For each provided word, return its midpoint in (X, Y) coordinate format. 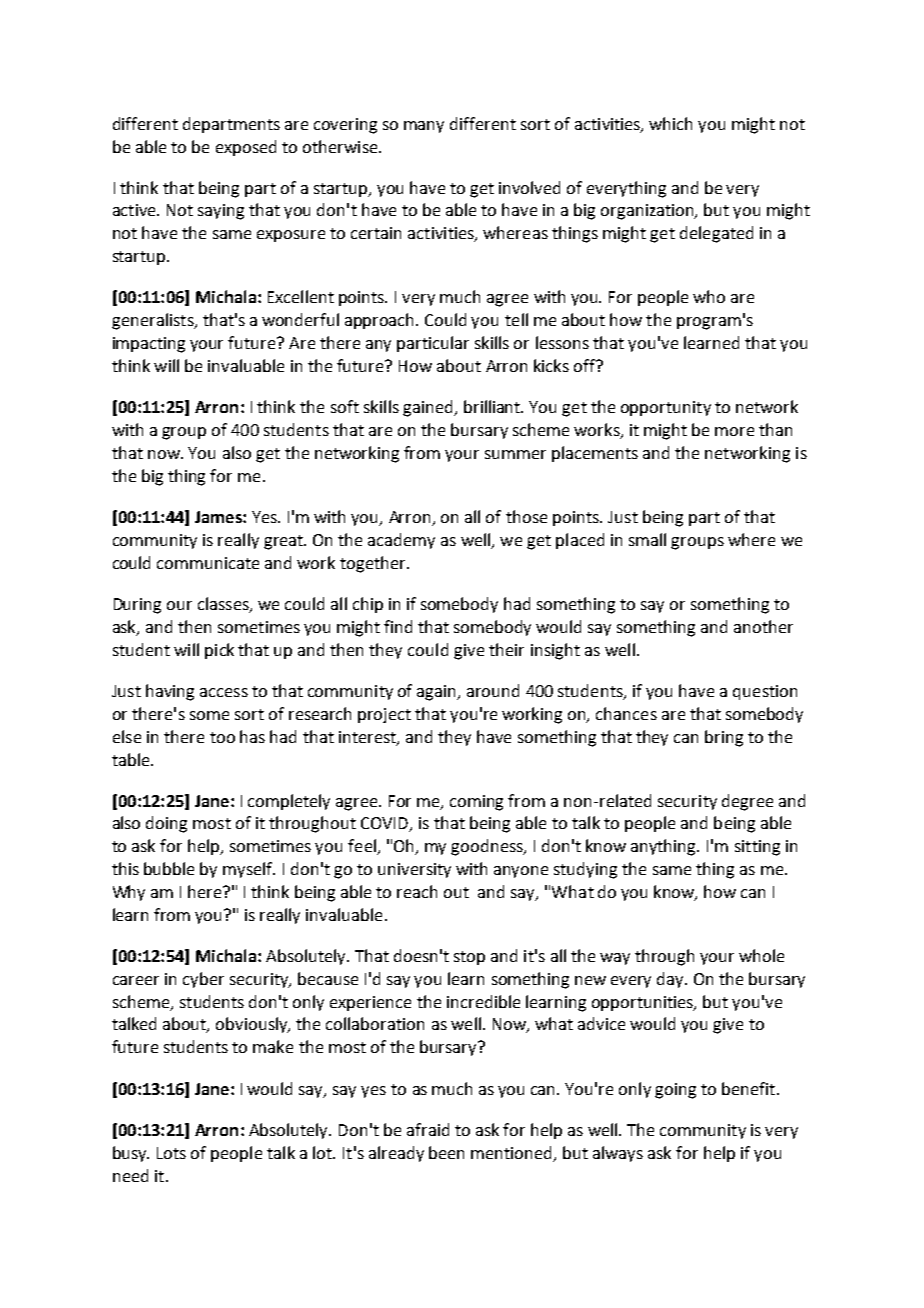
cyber (203, 980)
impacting (149, 345)
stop (469, 958)
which (670, 123)
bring (724, 738)
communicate (208, 563)
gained (429, 408)
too (222, 737)
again (438, 693)
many (424, 127)
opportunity (666, 408)
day (671, 980)
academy (401, 541)
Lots (171, 1153)
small (647, 539)
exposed (246, 148)
